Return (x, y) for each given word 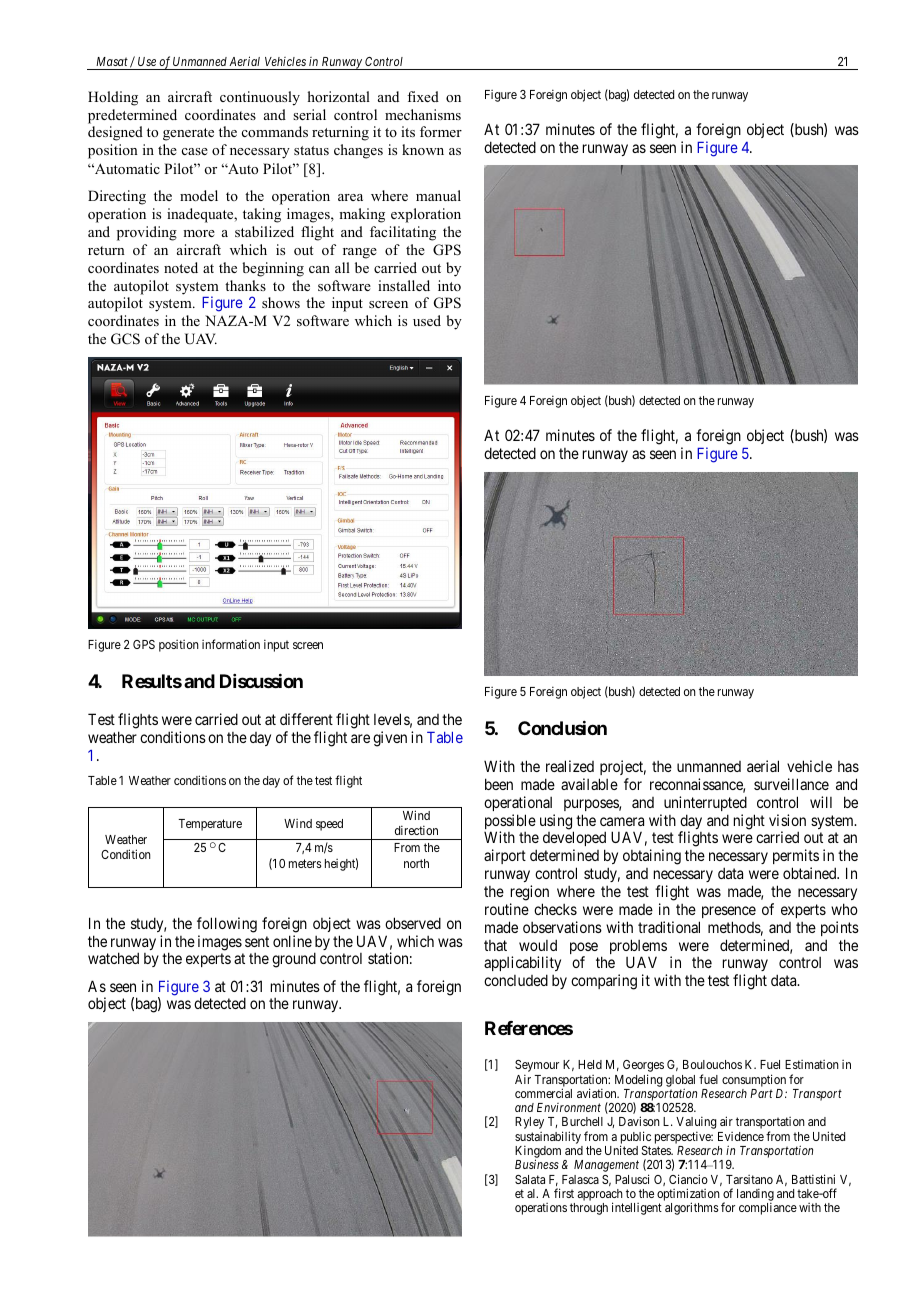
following (227, 925)
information (231, 644)
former (441, 131)
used (427, 320)
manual (438, 195)
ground (294, 960)
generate (188, 134)
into (449, 285)
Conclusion (562, 728)
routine (507, 909)
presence (729, 912)
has (848, 766)
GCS (125, 339)
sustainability (549, 1139)
